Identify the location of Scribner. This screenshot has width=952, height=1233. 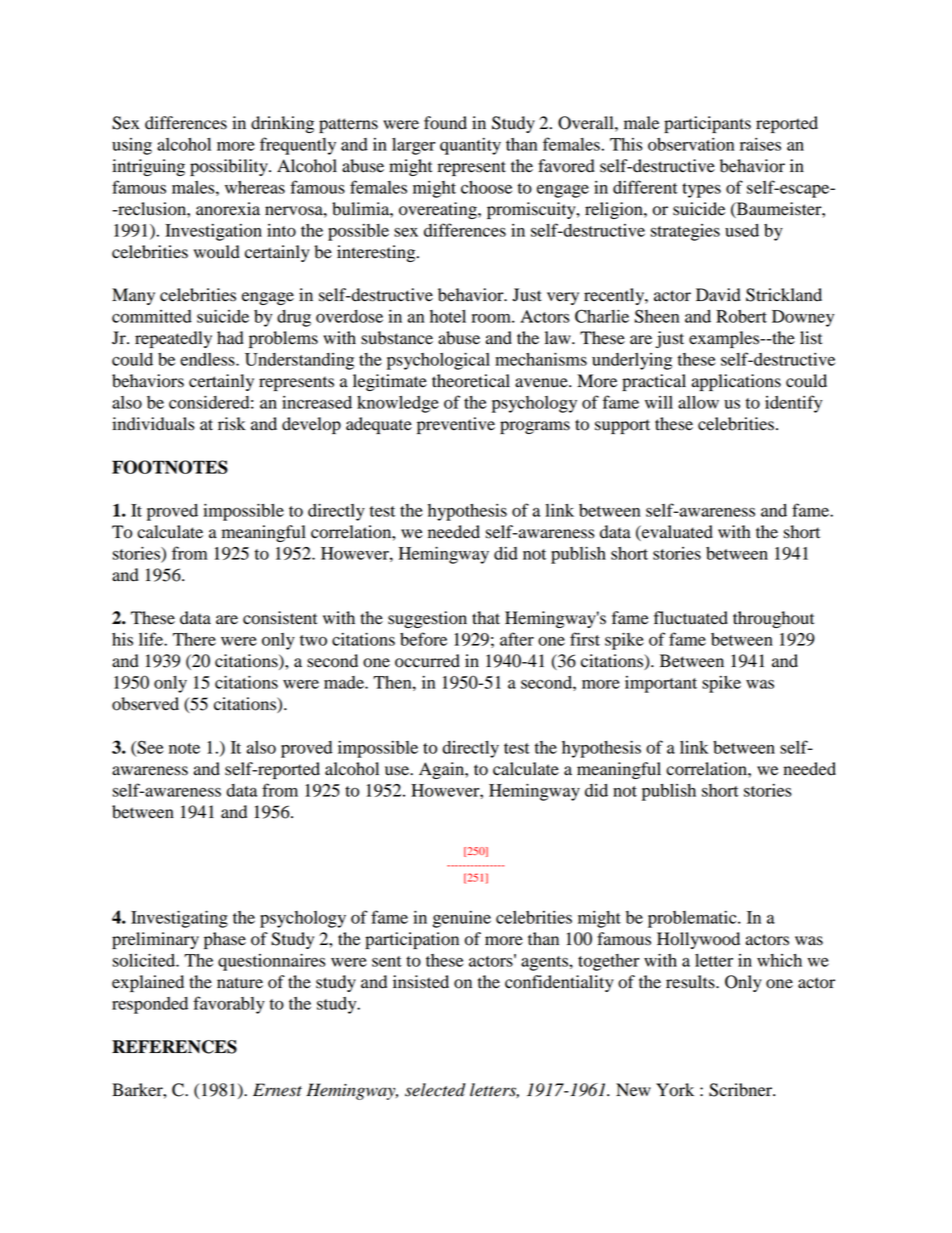
(742, 1090).
